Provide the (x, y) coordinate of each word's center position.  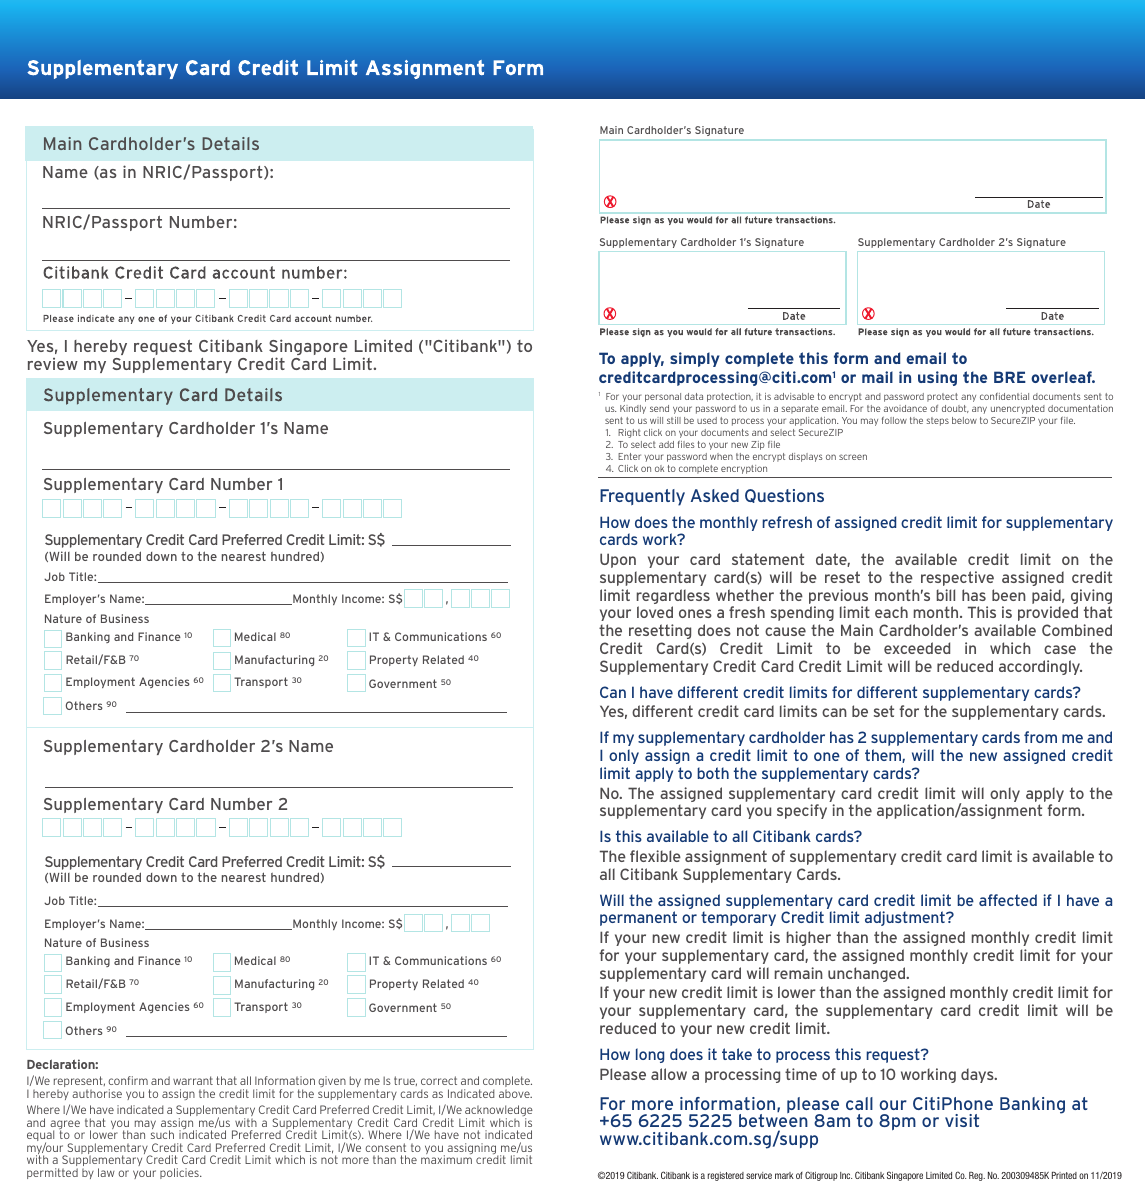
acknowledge (499, 1112)
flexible (655, 856)
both (713, 773)
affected (1008, 900)
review (53, 364)
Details (230, 143)
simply (695, 359)
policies (180, 1173)
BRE (1010, 377)
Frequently (642, 497)
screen (853, 457)
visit (962, 1120)
